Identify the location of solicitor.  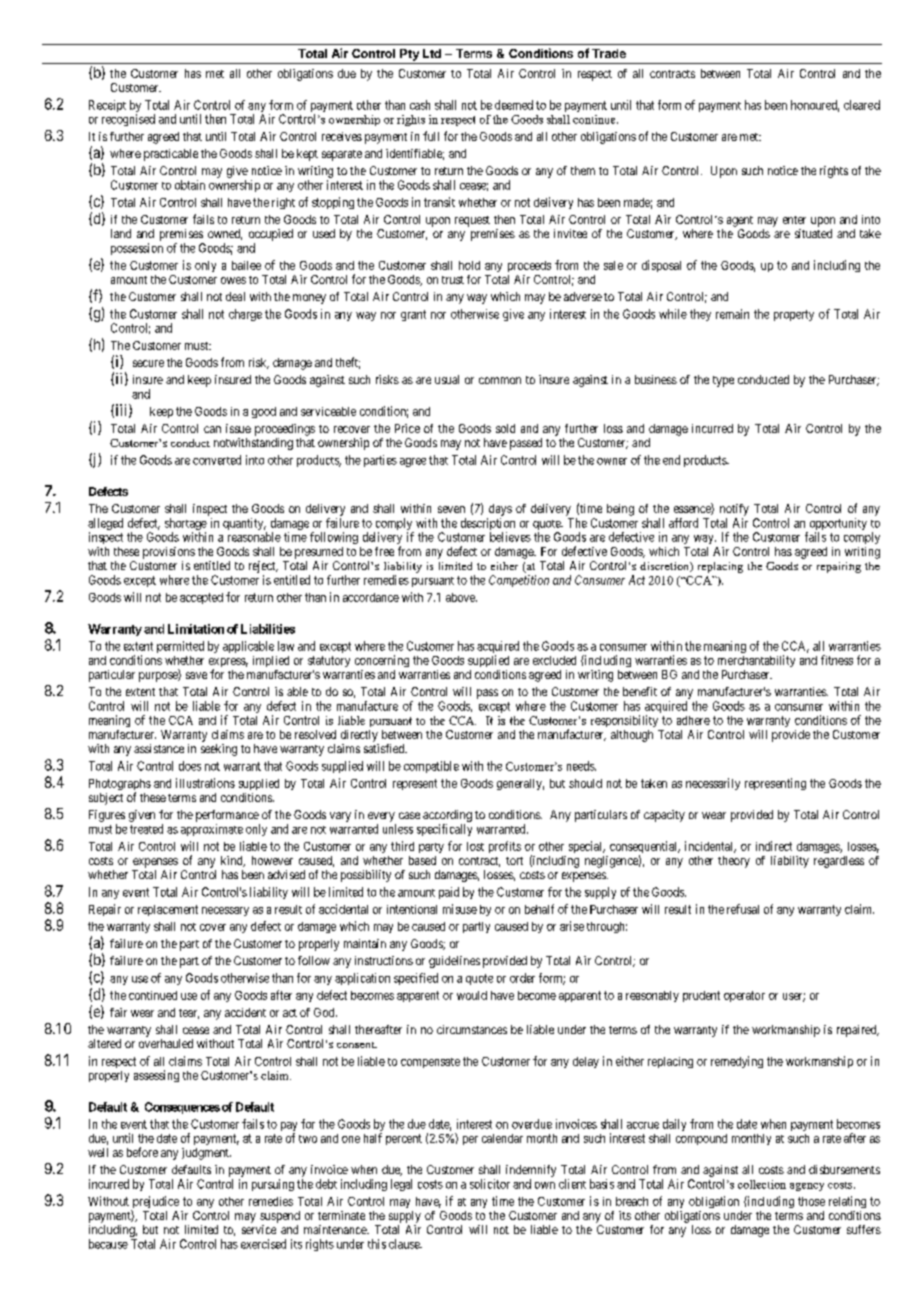
(490, 1184).
